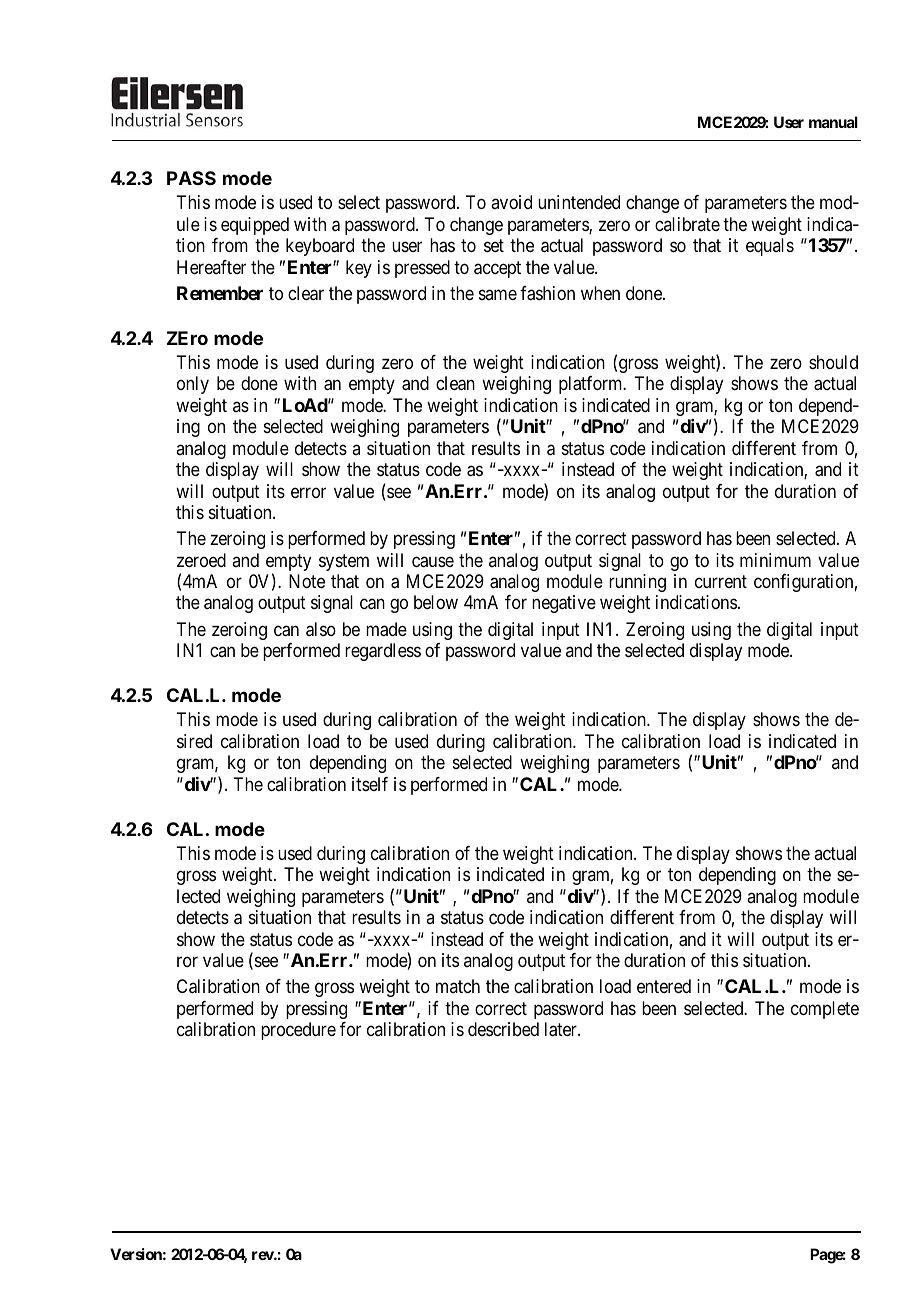 This image has height=1308, width=924. I want to click on described, so click(503, 1029).
